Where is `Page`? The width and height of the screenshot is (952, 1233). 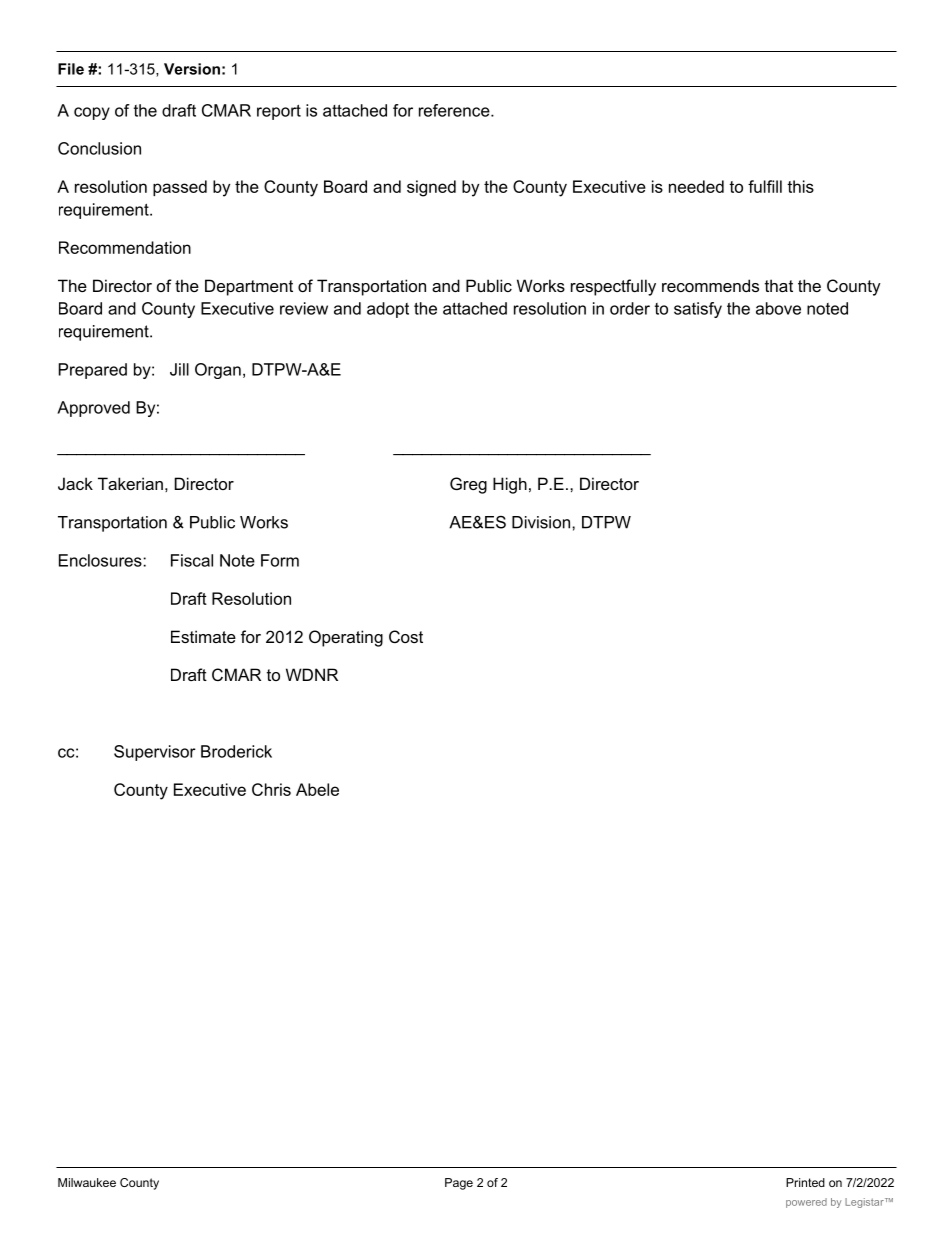
Page is located at coordinates (459, 1184).
